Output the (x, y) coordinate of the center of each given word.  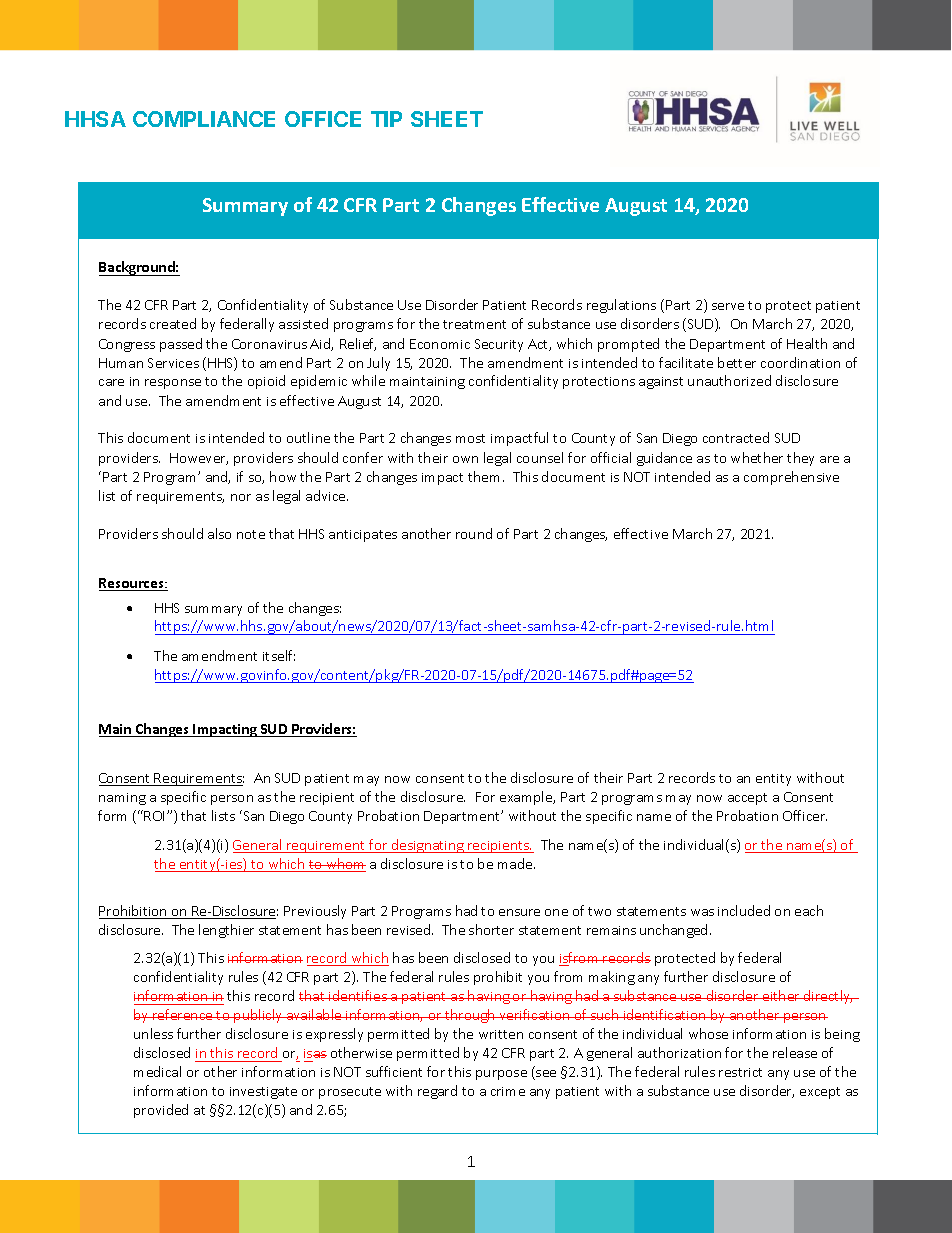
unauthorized (729, 380)
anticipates (363, 536)
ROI (156, 816)
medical (157, 1071)
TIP (386, 119)
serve (728, 306)
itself (279, 655)
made (516, 863)
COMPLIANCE (204, 119)
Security (499, 345)
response (173, 384)
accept (747, 799)
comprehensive (791, 478)
